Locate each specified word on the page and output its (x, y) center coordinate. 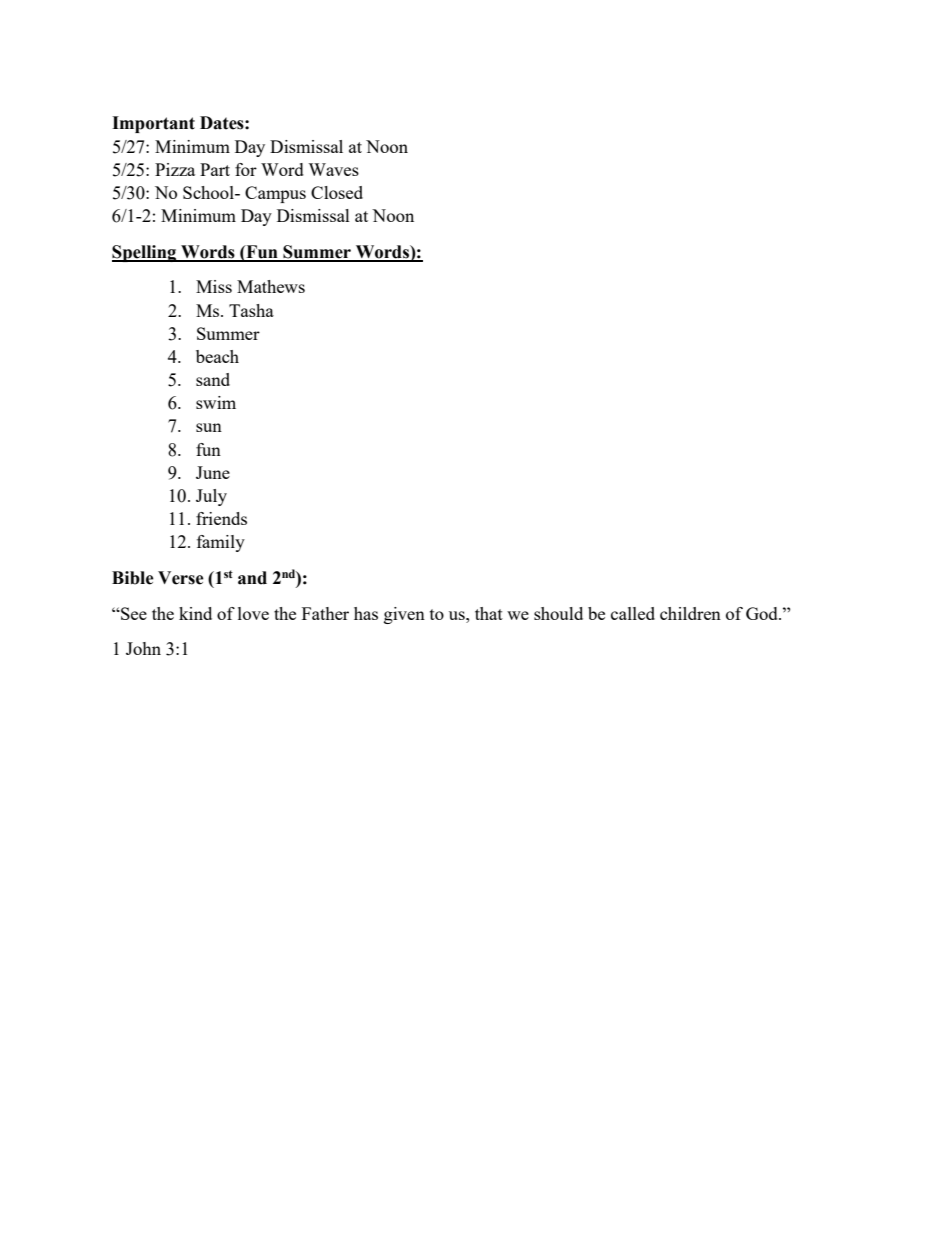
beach (217, 356)
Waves (333, 169)
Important (153, 124)
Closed (337, 192)
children (690, 613)
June (213, 472)
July (211, 497)
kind (195, 613)
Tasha (251, 310)
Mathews (271, 286)
